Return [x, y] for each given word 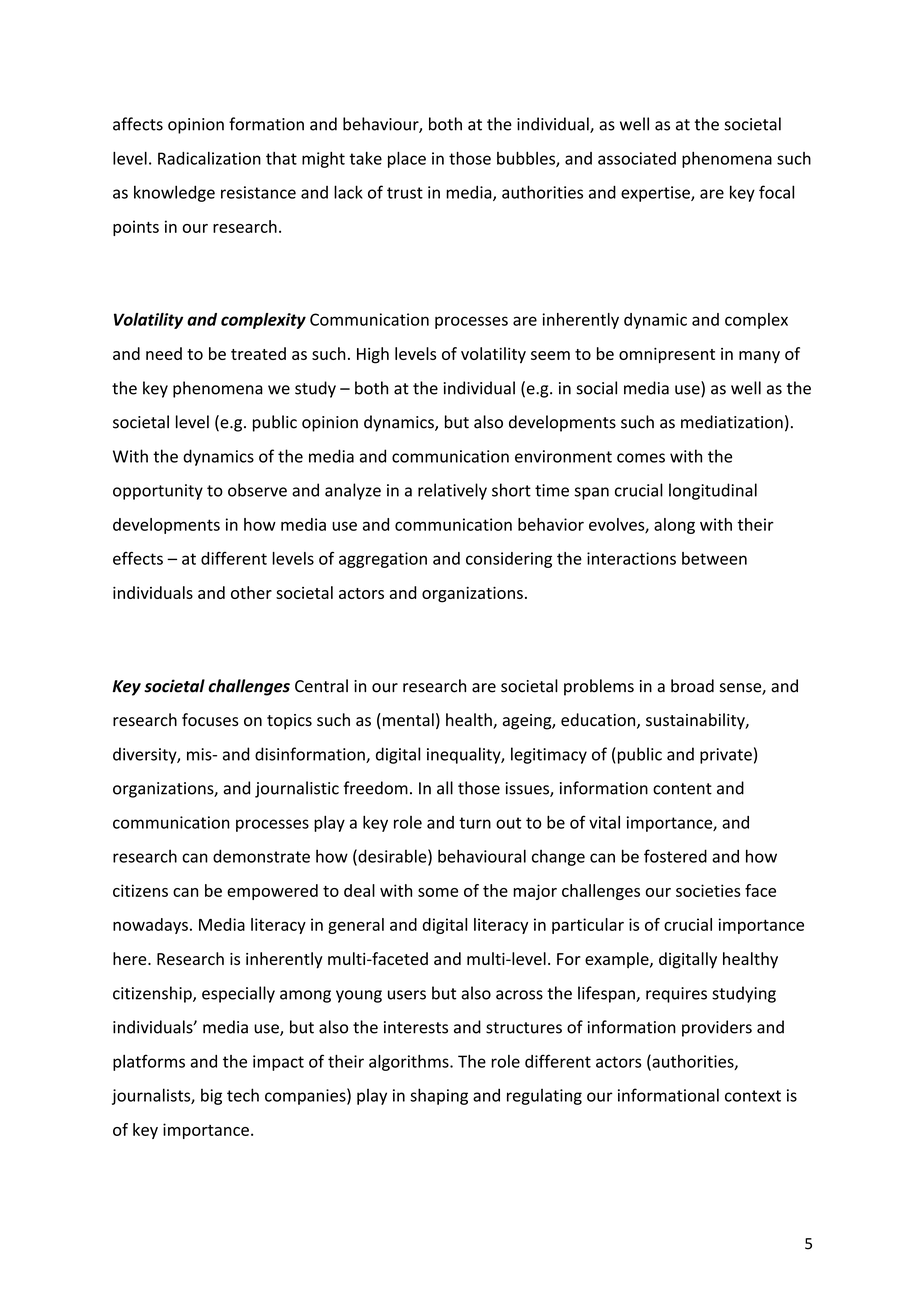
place [407, 160]
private [726, 756]
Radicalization [209, 158]
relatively [452, 491]
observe [257, 490]
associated [637, 158]
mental [407, 721]
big [211, 1097]
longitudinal [713, 491]
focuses [210, 720]
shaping [439, 1096]
